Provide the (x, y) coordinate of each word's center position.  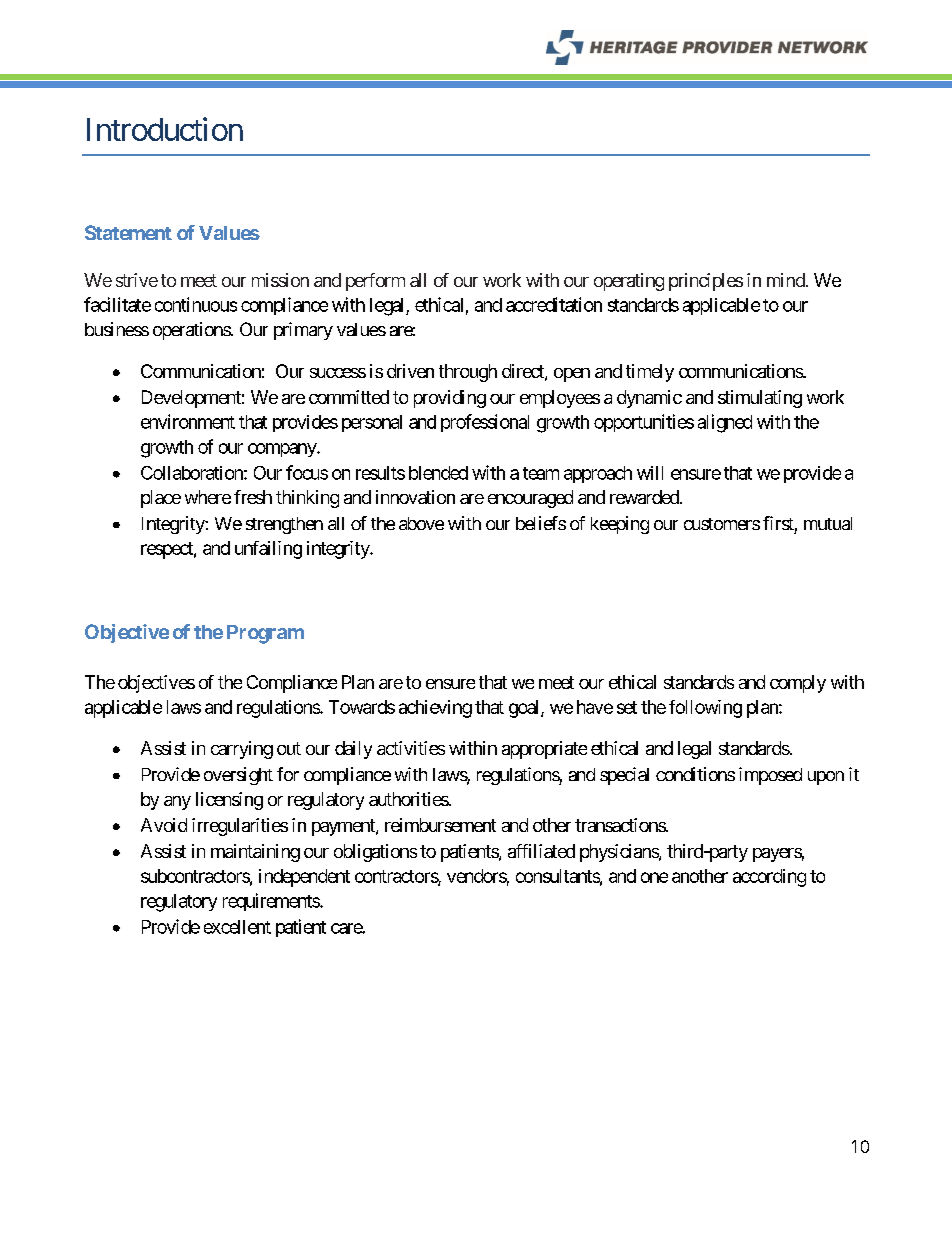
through (468, 373)
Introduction (165, 129)
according (769, 878)
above (421, 523)
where (208, 497)
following (705, 709)
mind (786, 280)
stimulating (760, 399)
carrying (242, 750)
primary (303, 331)
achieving (435, 709)
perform (375, 282)
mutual (828, 523)
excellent (237, 927)
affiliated (541, 851)
